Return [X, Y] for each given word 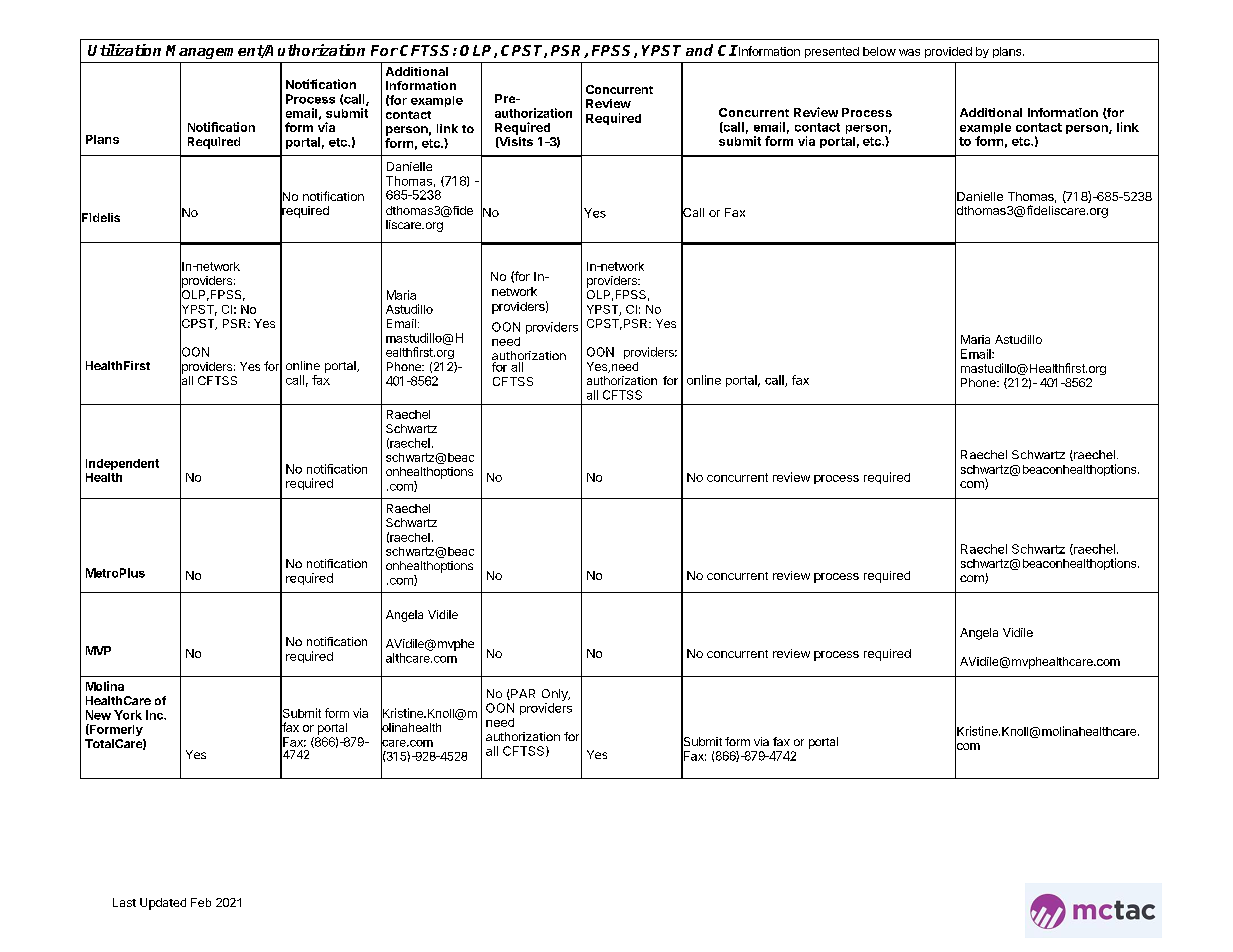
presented [832, 52]
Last [124, 902]
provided [948, 52]
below [879, 51]
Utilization [124, 50]
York [128, 715]
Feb [201, 902]
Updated [163, 904]
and [699, 50]
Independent [122, 464]
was [909, 52]
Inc [155, 715]
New [98, 715]
